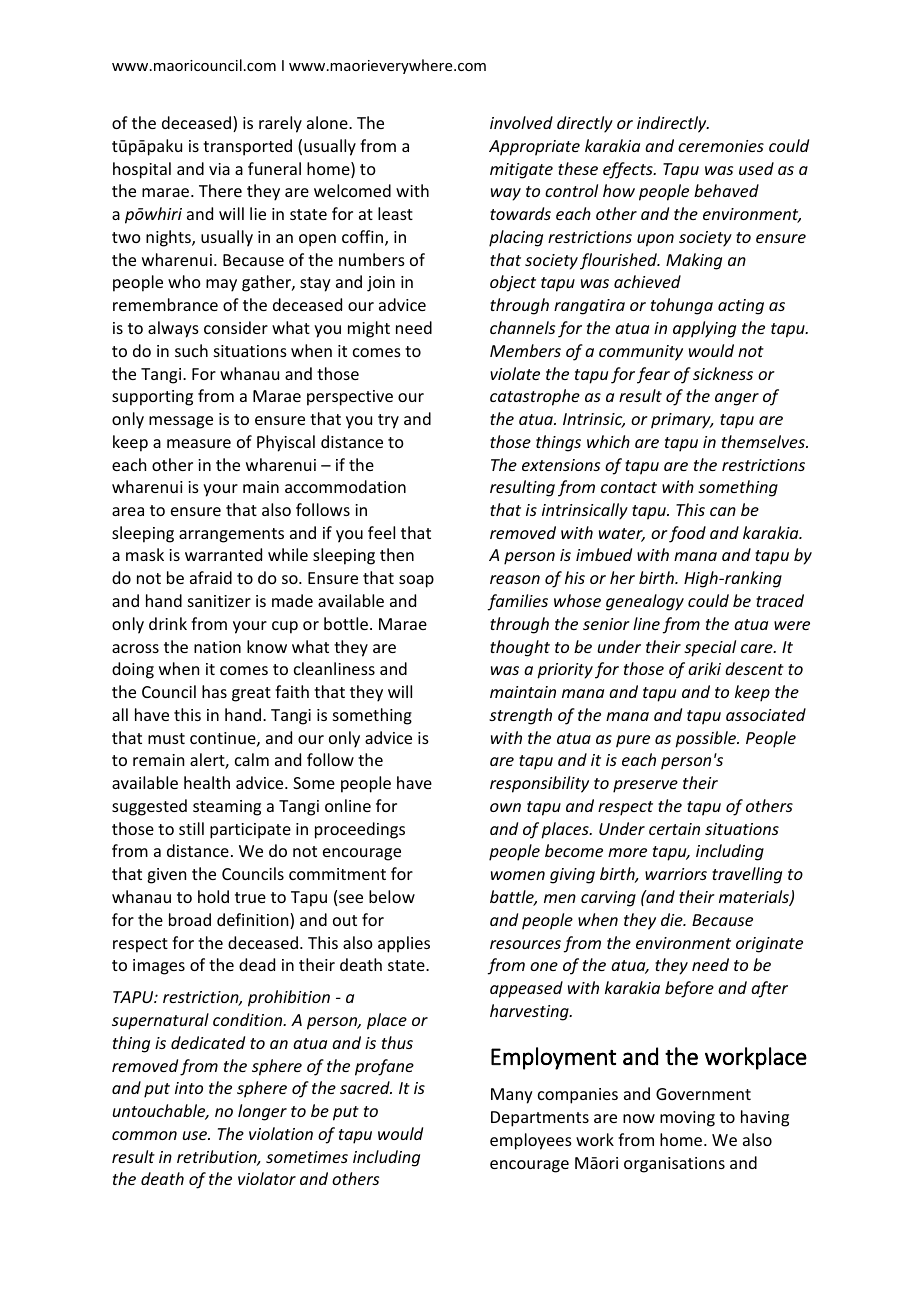 This image has height=1308, width=924. Describe the element at coordinates (199, 443) in the image. I see `measure` at that location.
